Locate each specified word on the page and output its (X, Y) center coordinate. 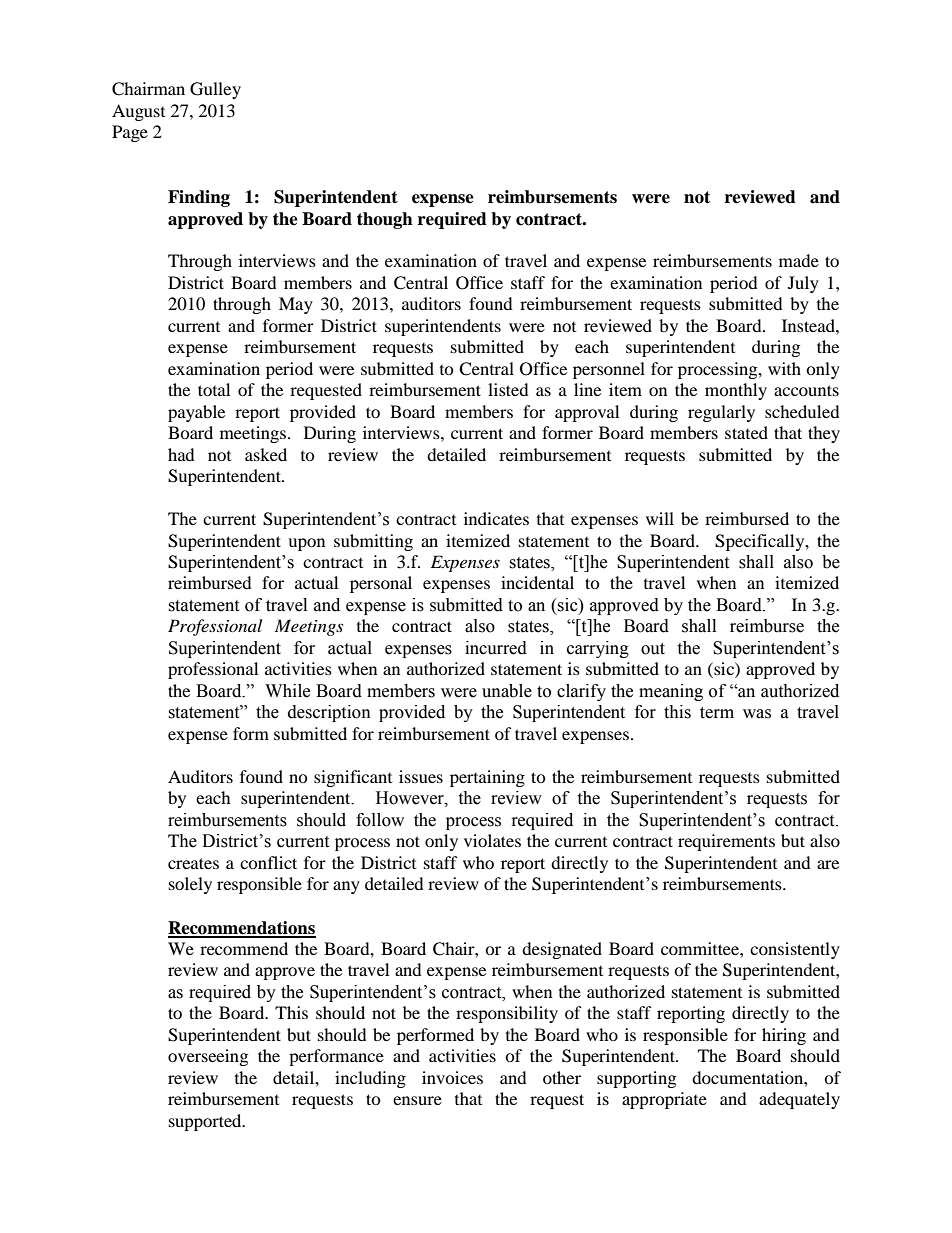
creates (193, 863)
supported (206, 1122)
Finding (199, 198)
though (385, 220)
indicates (496, 518)
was (757, 714)
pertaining (487, 778)
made (799, 260)
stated (746, 432)
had (181, 454)
